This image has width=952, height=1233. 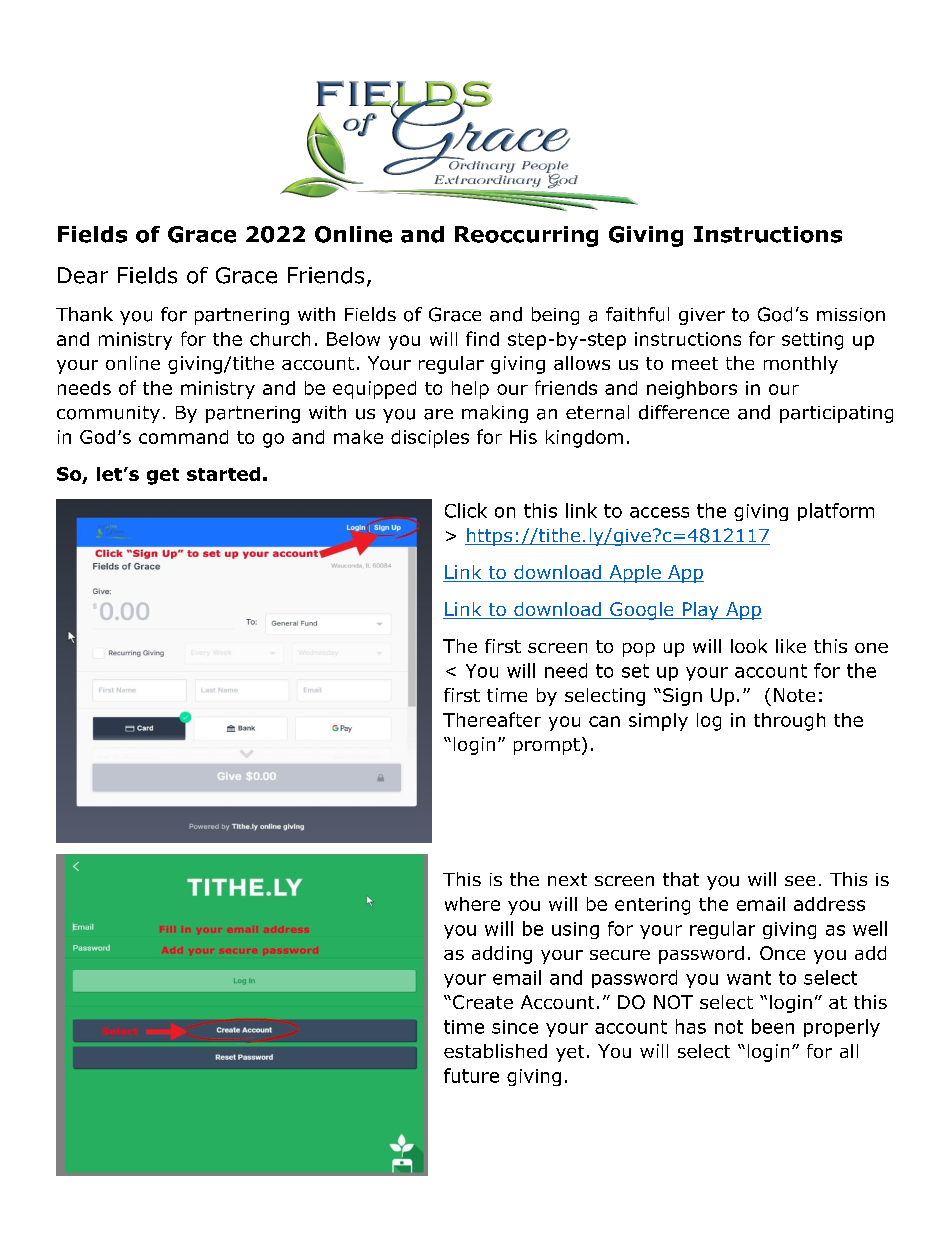 What do you see at coordinates (492, 719) in the image?
I see `Thereafter` at bounding box center [492, 719].
